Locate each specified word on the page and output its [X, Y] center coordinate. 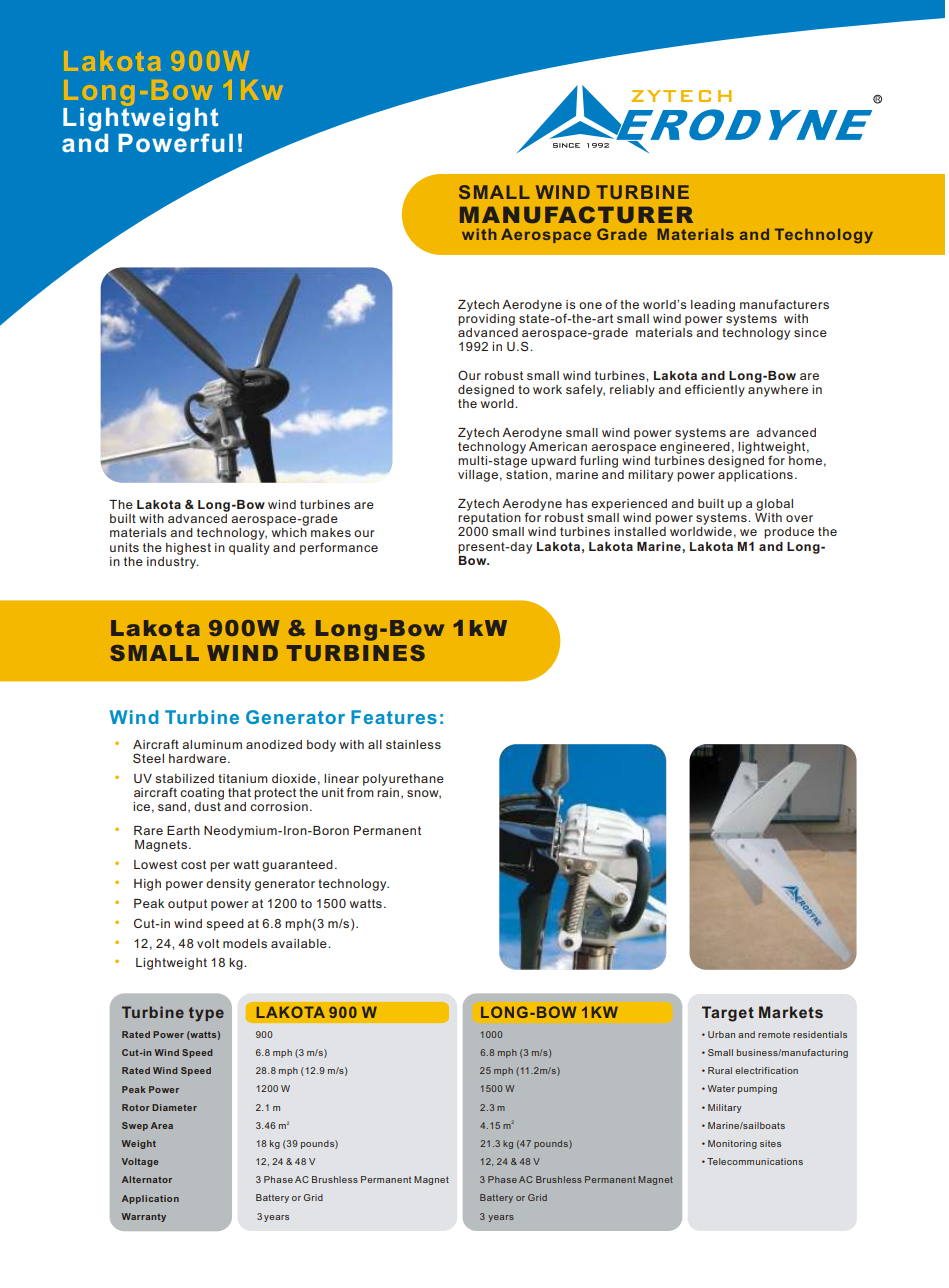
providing [486, 318]
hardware [197, 758]
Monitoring [732, 1144]
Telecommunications [755, 1161]
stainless [413, 744]
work [547, 389]
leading [713, 306]
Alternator [147, 1179]
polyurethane [403, 780]
